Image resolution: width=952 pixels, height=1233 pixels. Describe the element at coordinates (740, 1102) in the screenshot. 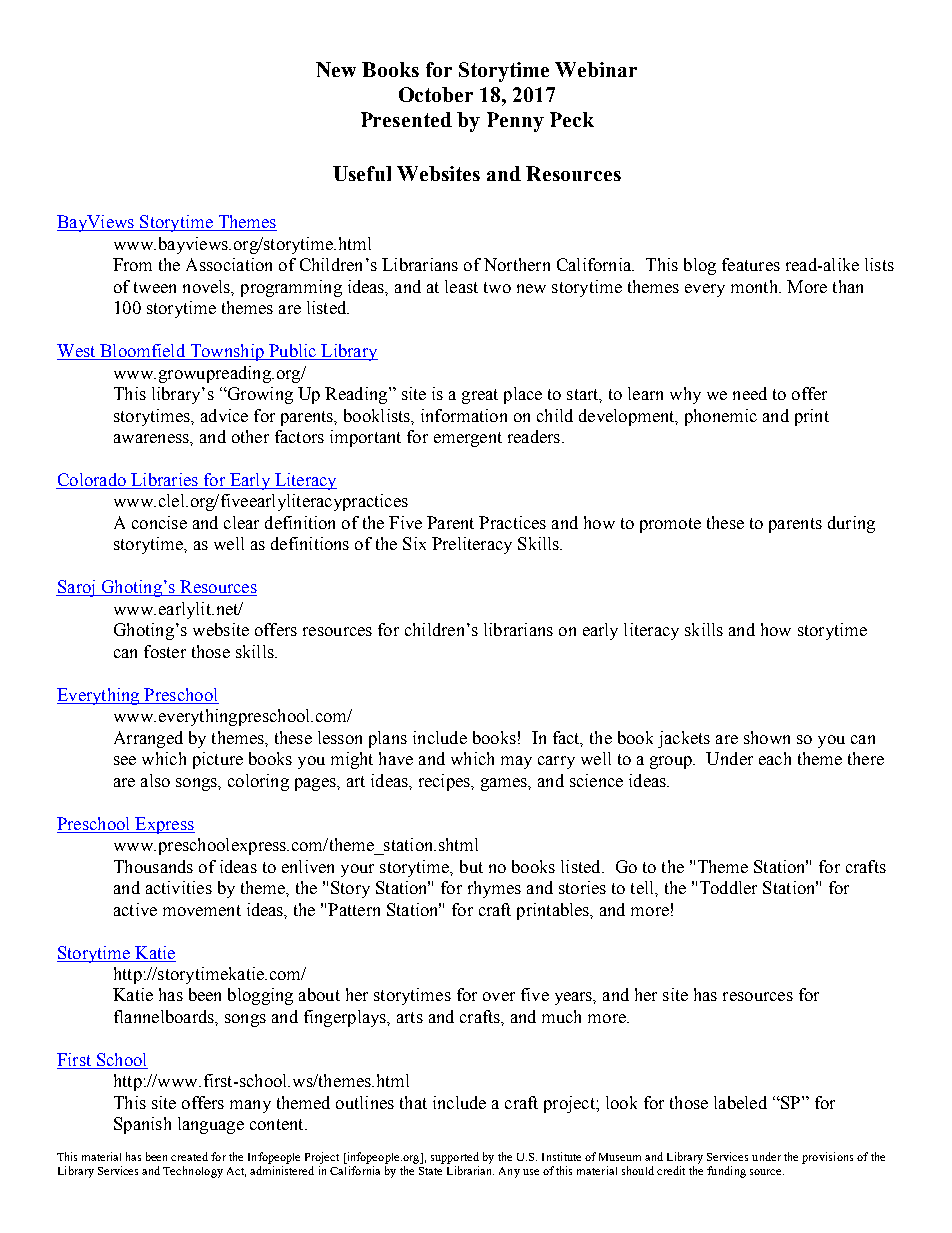

I see `labeled` at that location.
